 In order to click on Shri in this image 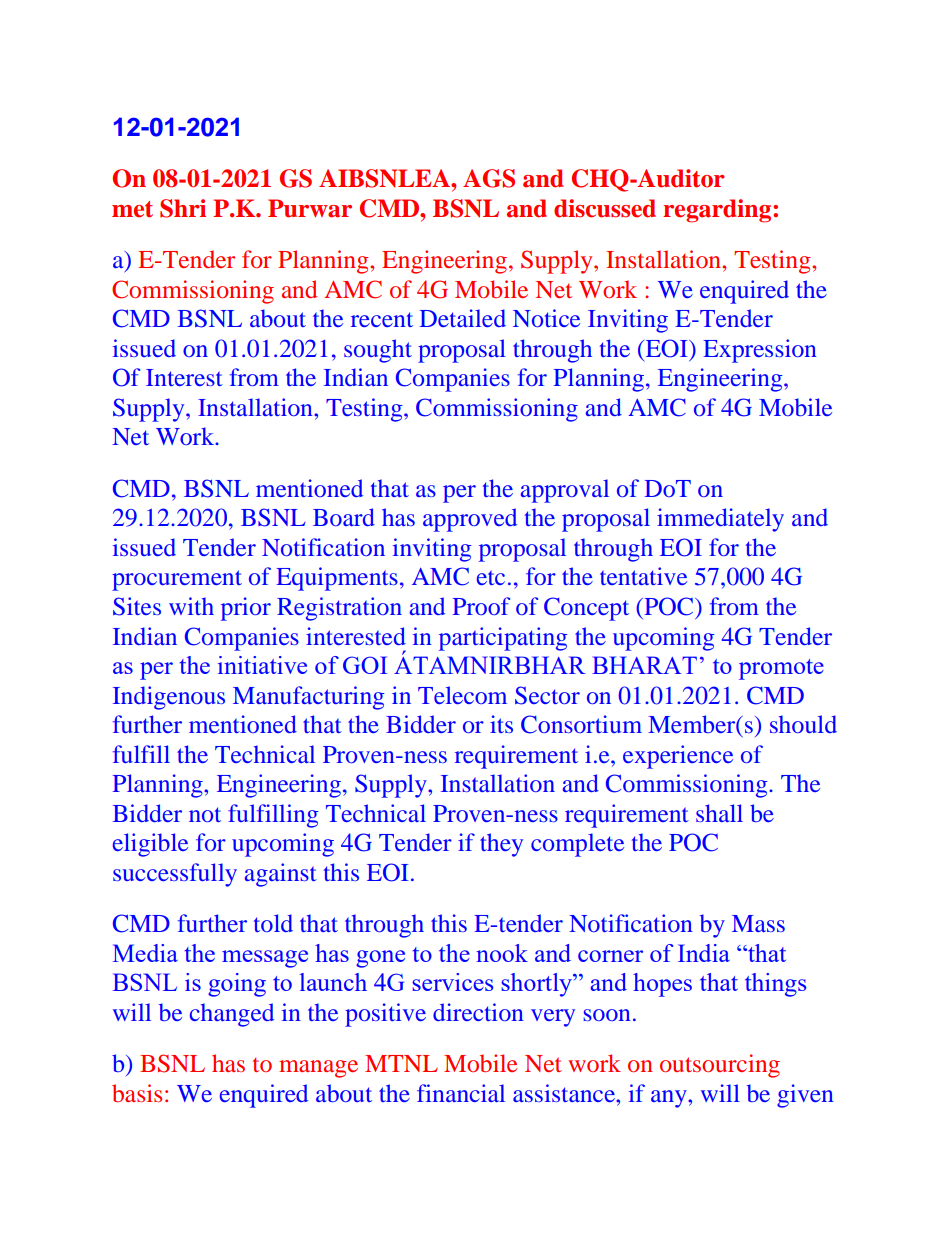, I will do `click(183, 208)`.
